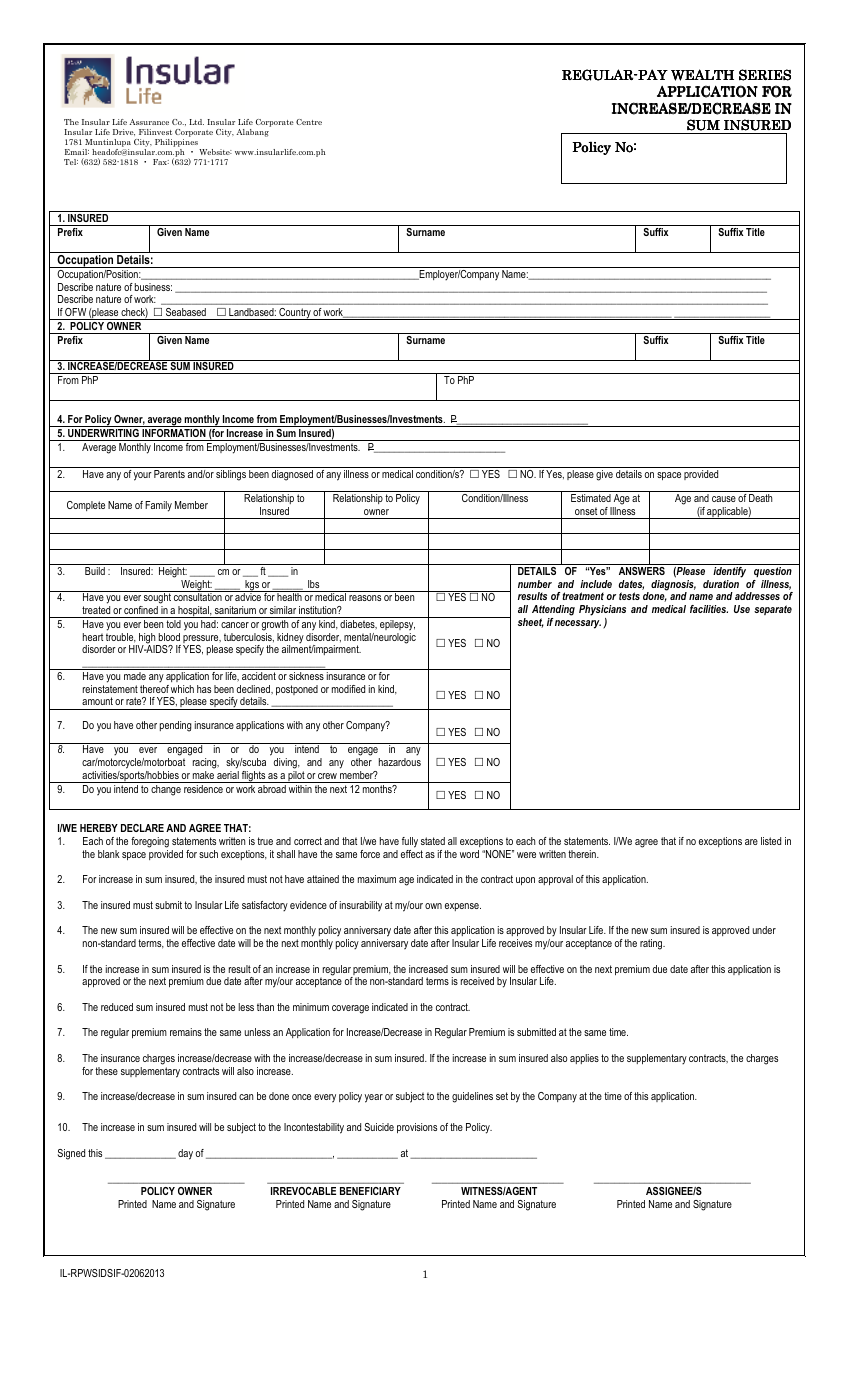  Describe the element at coordinates (584, 1059) in the screenshot. I see `applies` at that location.
